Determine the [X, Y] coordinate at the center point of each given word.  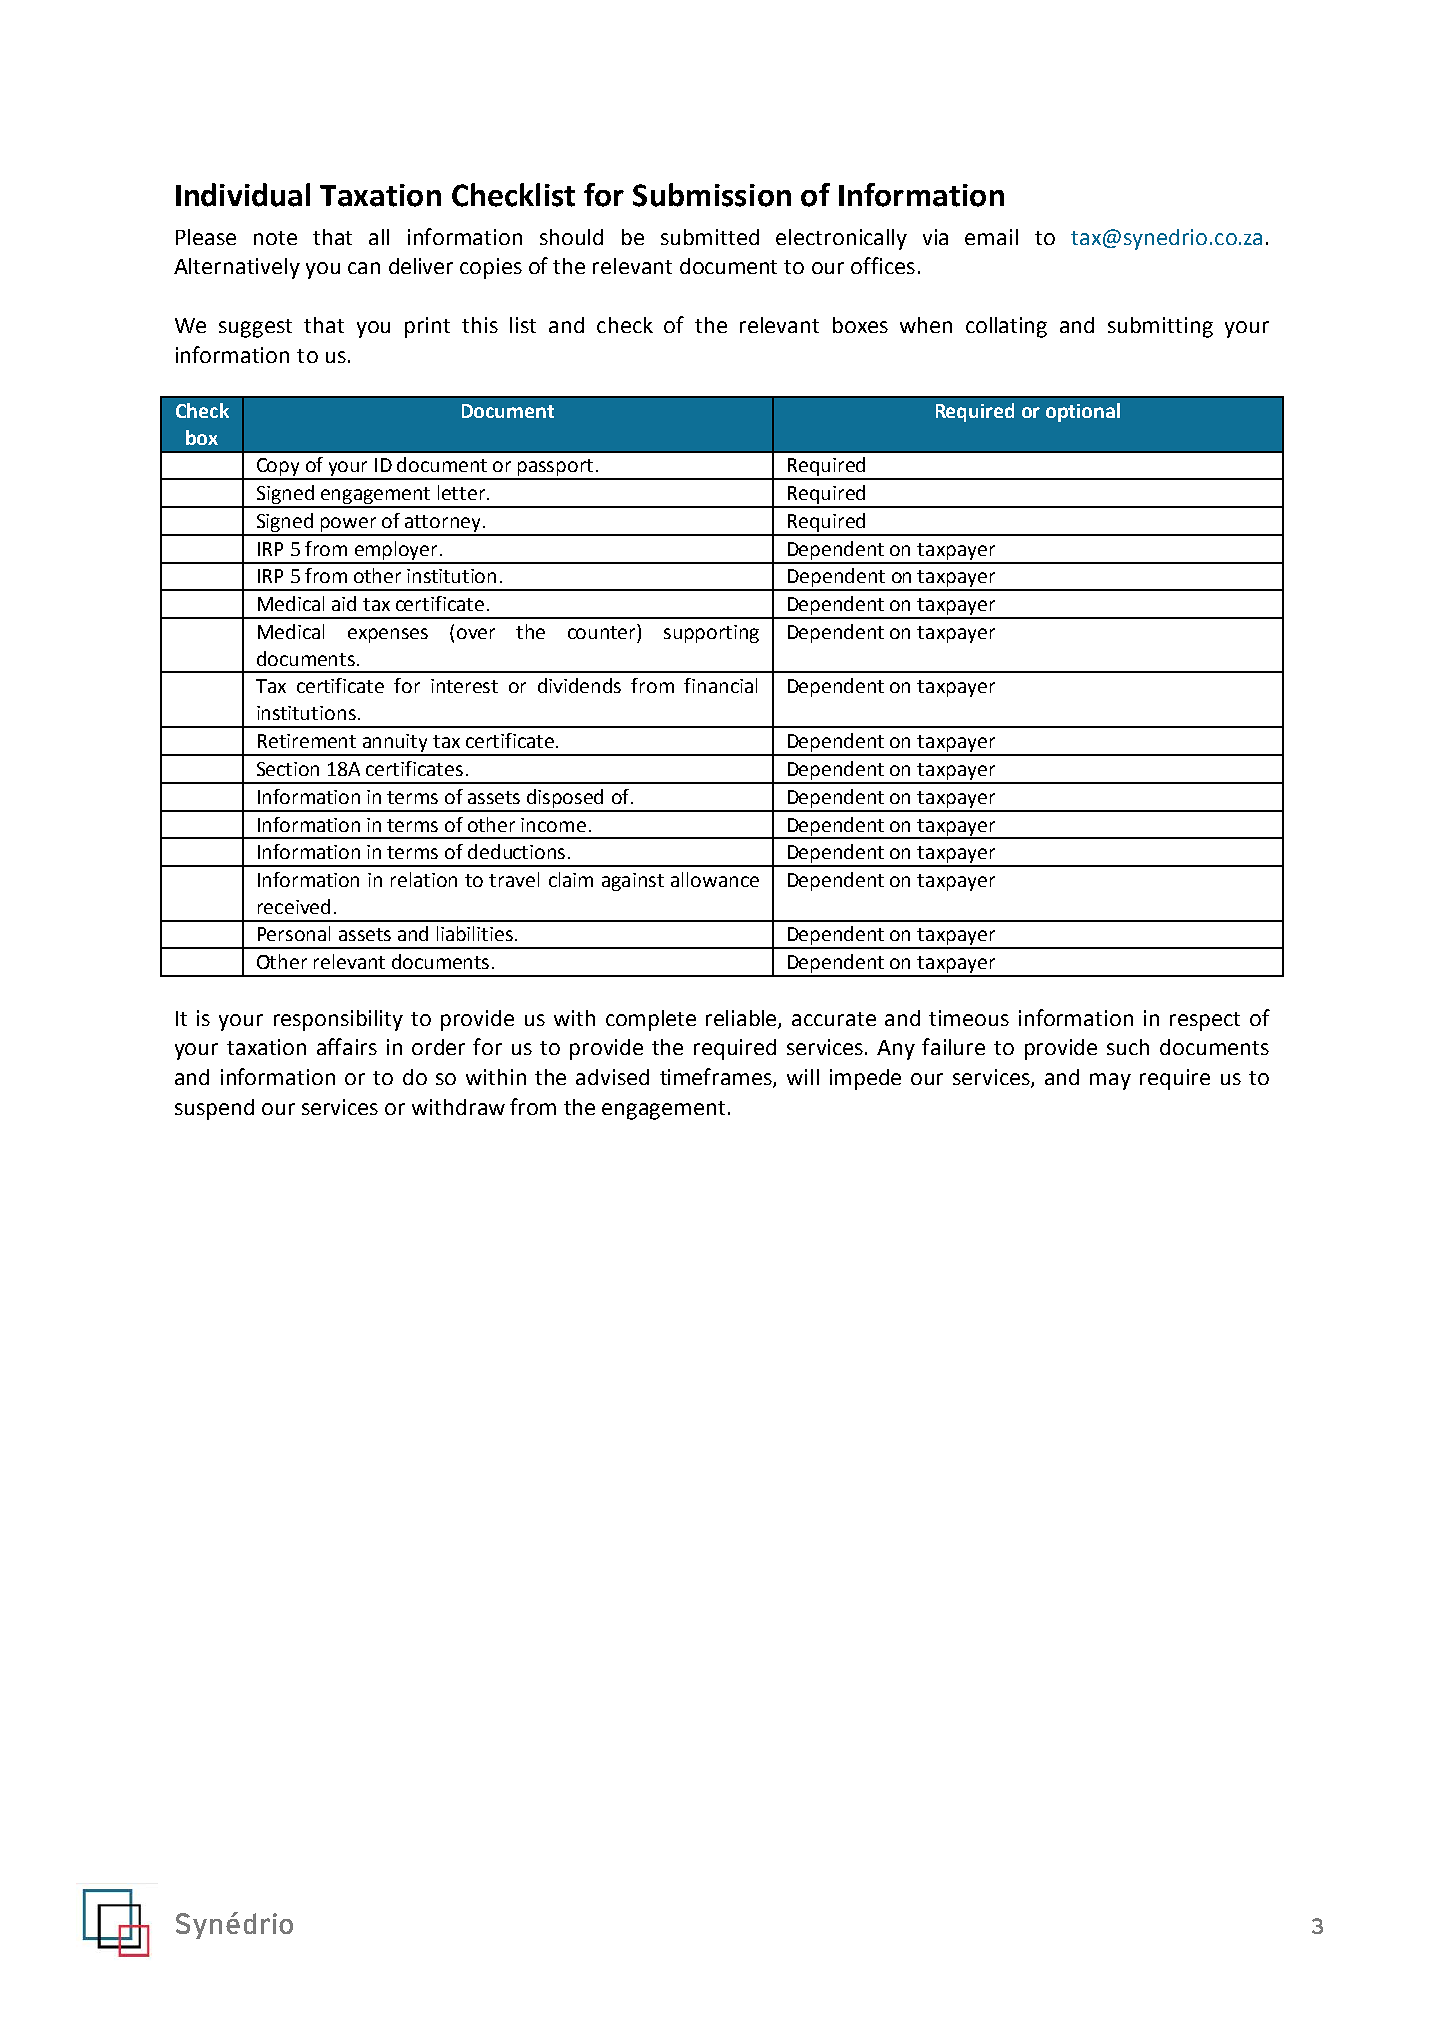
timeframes [717, 1078]
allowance [715, 879]
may [1110, 1081]
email [991, 237]
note [275, 238]
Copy [278, 468]
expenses [388, 635]
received [294, 906]
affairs [347, 1046]
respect [1205, 1021]
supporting [711, 634]
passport [555, 469]
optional [1083, 412]
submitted [710, 237]
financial [720, 685]
